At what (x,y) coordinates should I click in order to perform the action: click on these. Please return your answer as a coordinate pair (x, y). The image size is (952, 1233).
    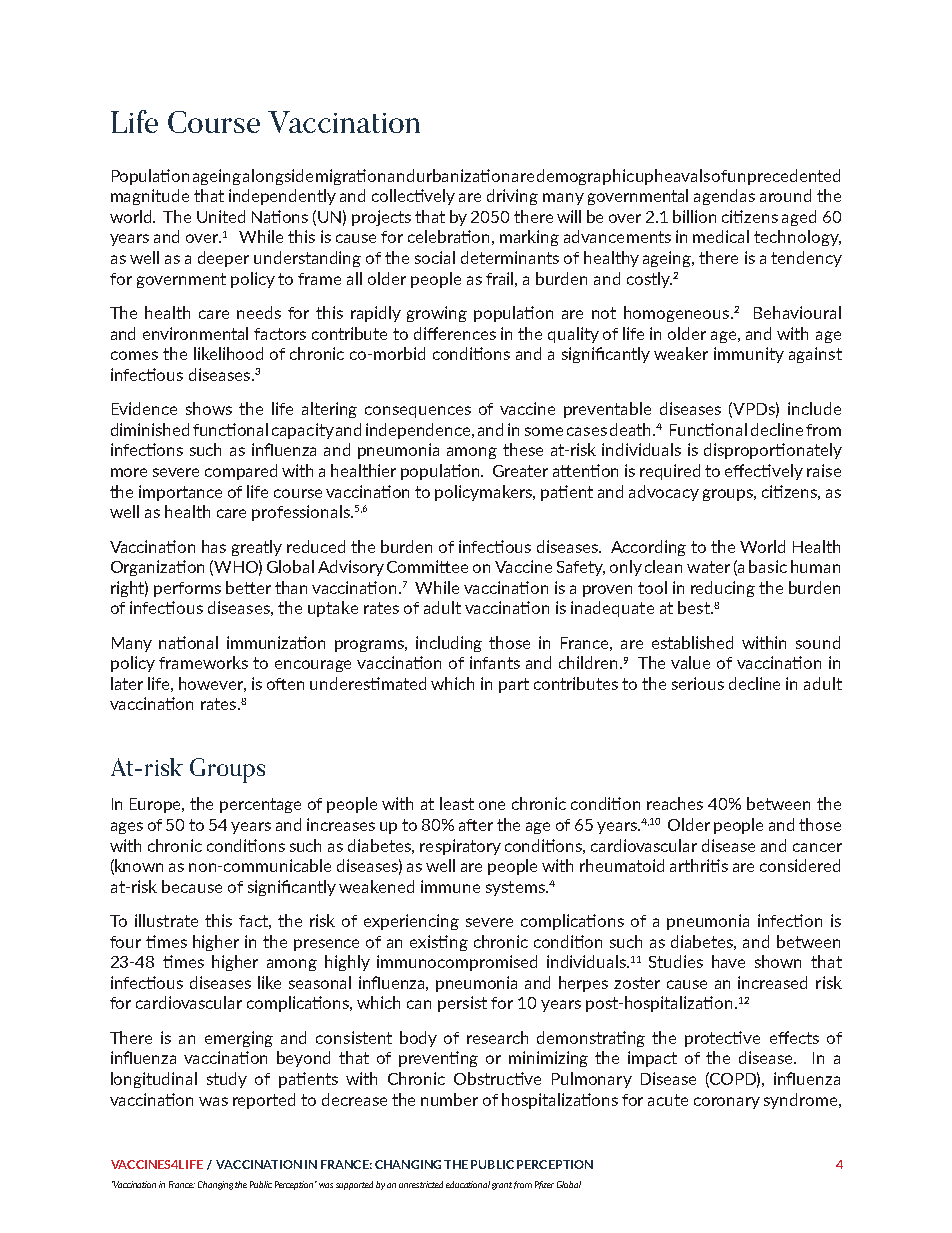
    Looking at the image, I should click on (523, 449).
